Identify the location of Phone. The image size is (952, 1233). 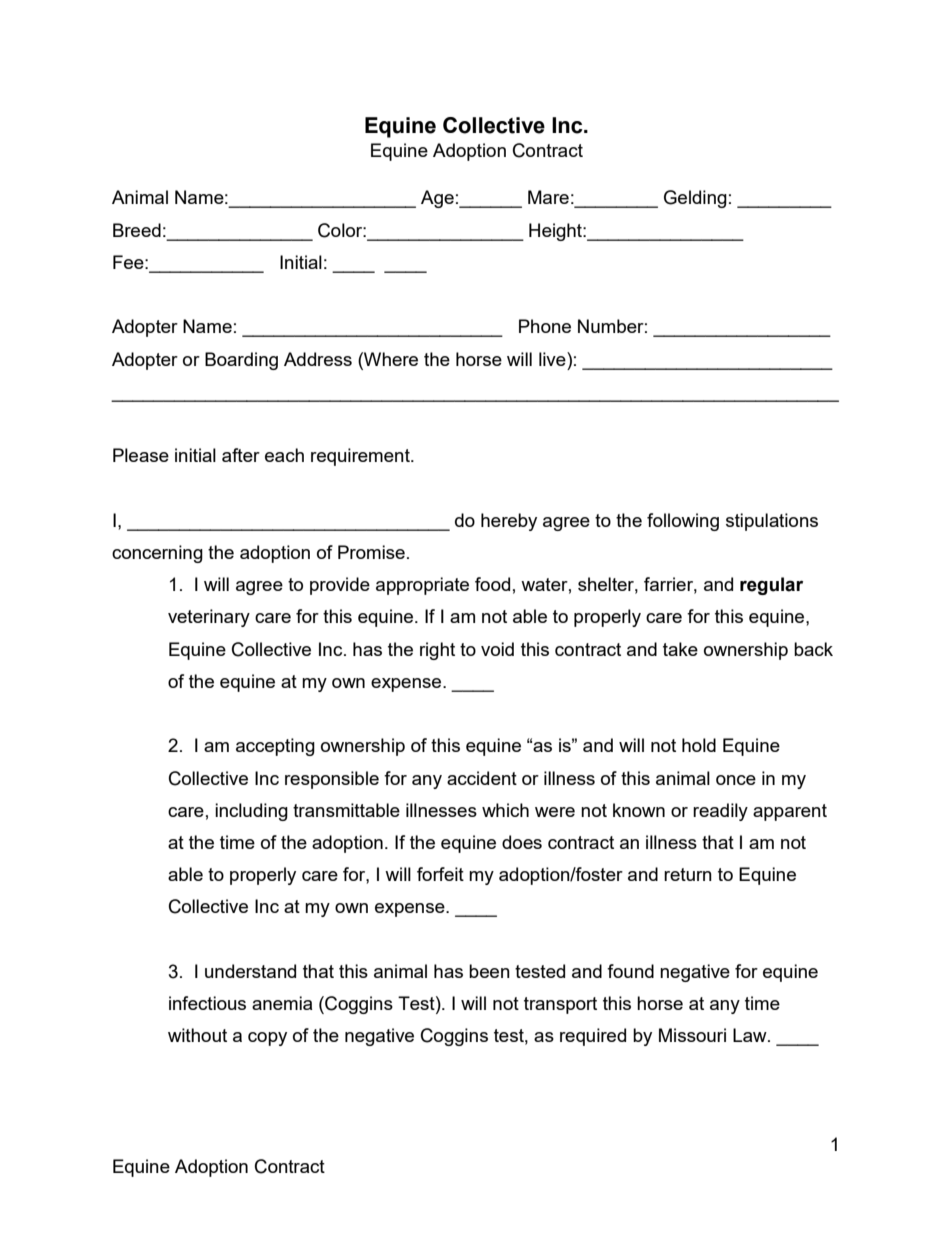
(545, 326).
